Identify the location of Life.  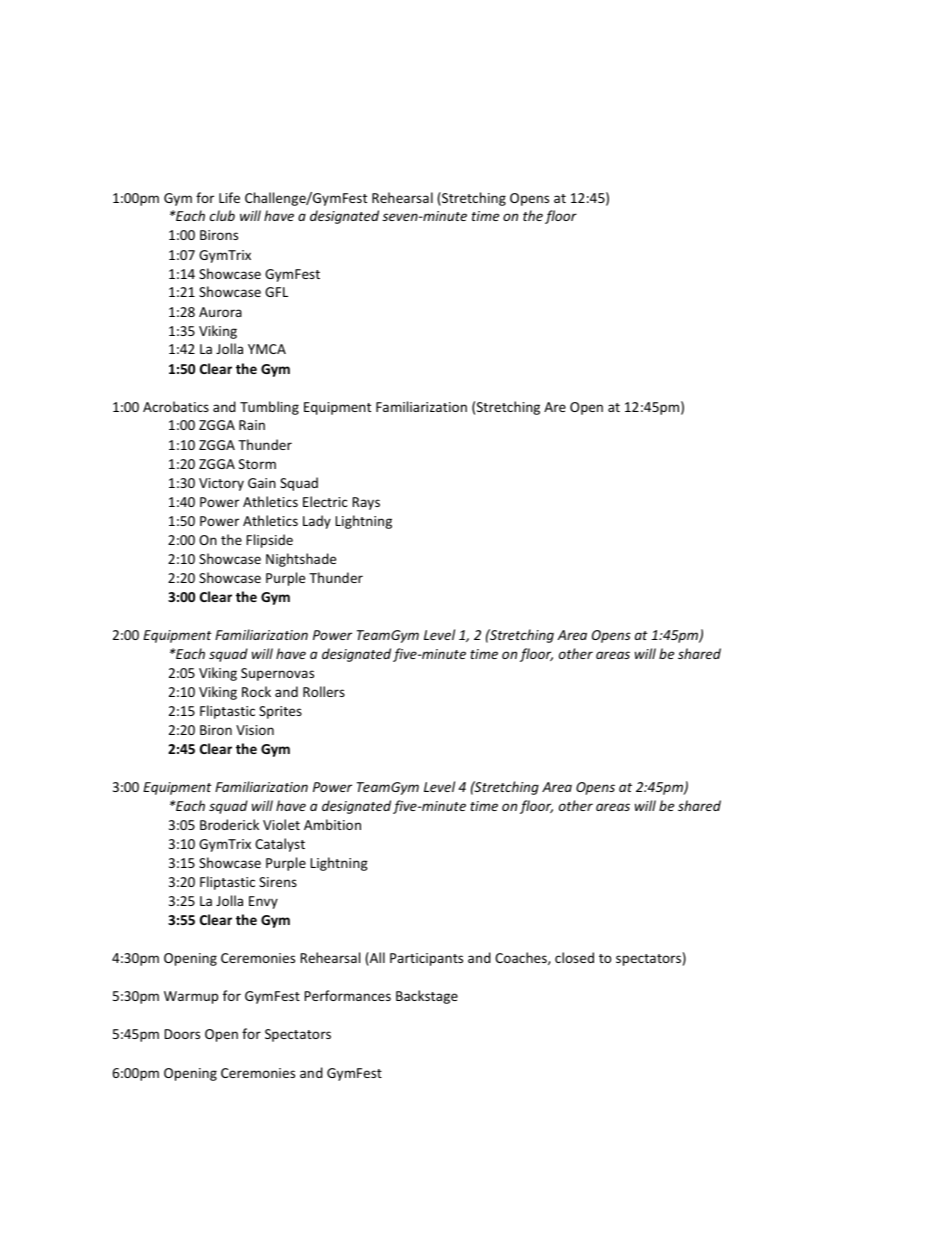
(229, 197).
